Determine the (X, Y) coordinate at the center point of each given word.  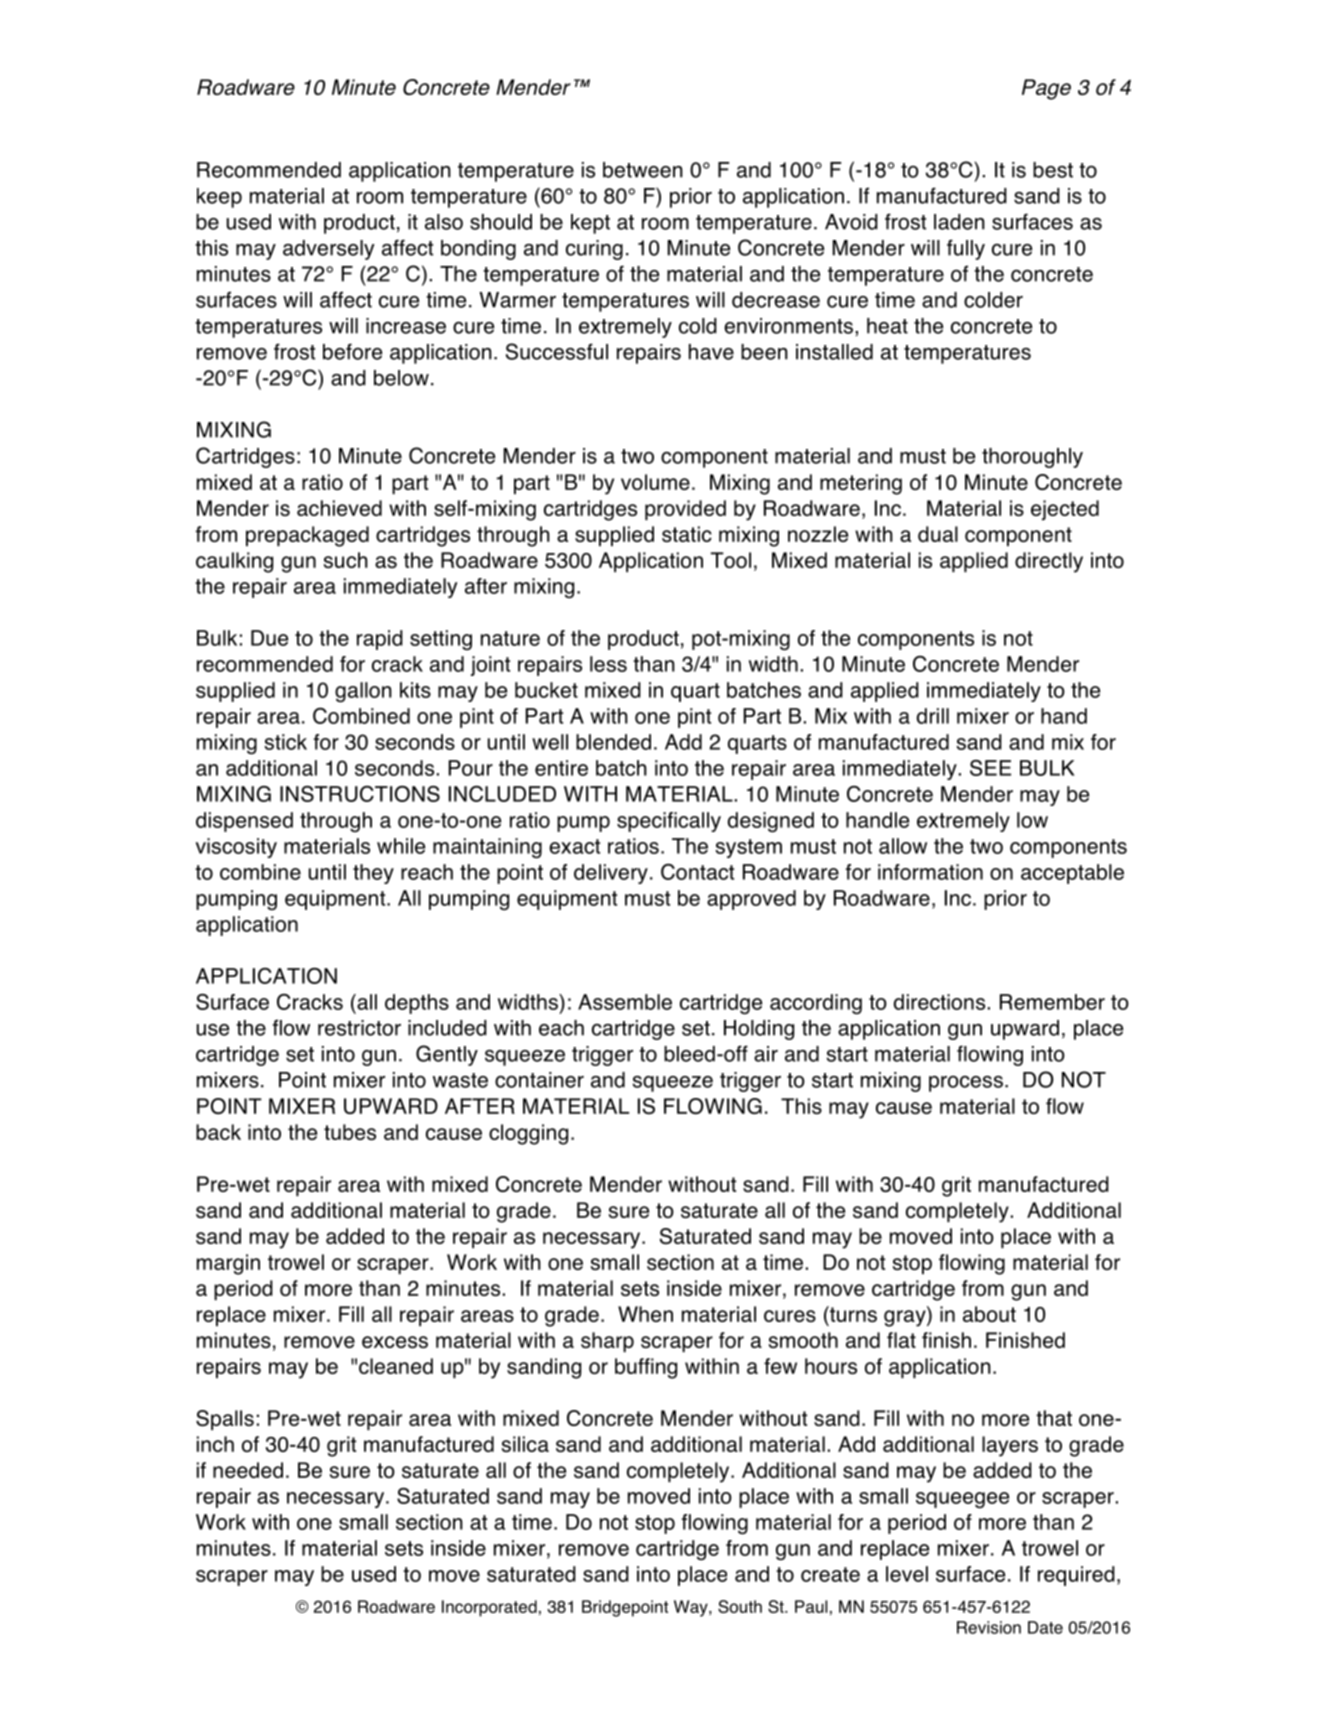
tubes (350, 1132)
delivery (611, 874)
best (1053, 170)
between (643, 170)
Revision (989, 1627)
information (930, 872)
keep (219, 198)
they (373, 874)
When (645, 1314)
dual (938, 534)
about (989, 1314)
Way (692, 1608)
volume (655, 482)
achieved (339, 508)
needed (248, 1470)
